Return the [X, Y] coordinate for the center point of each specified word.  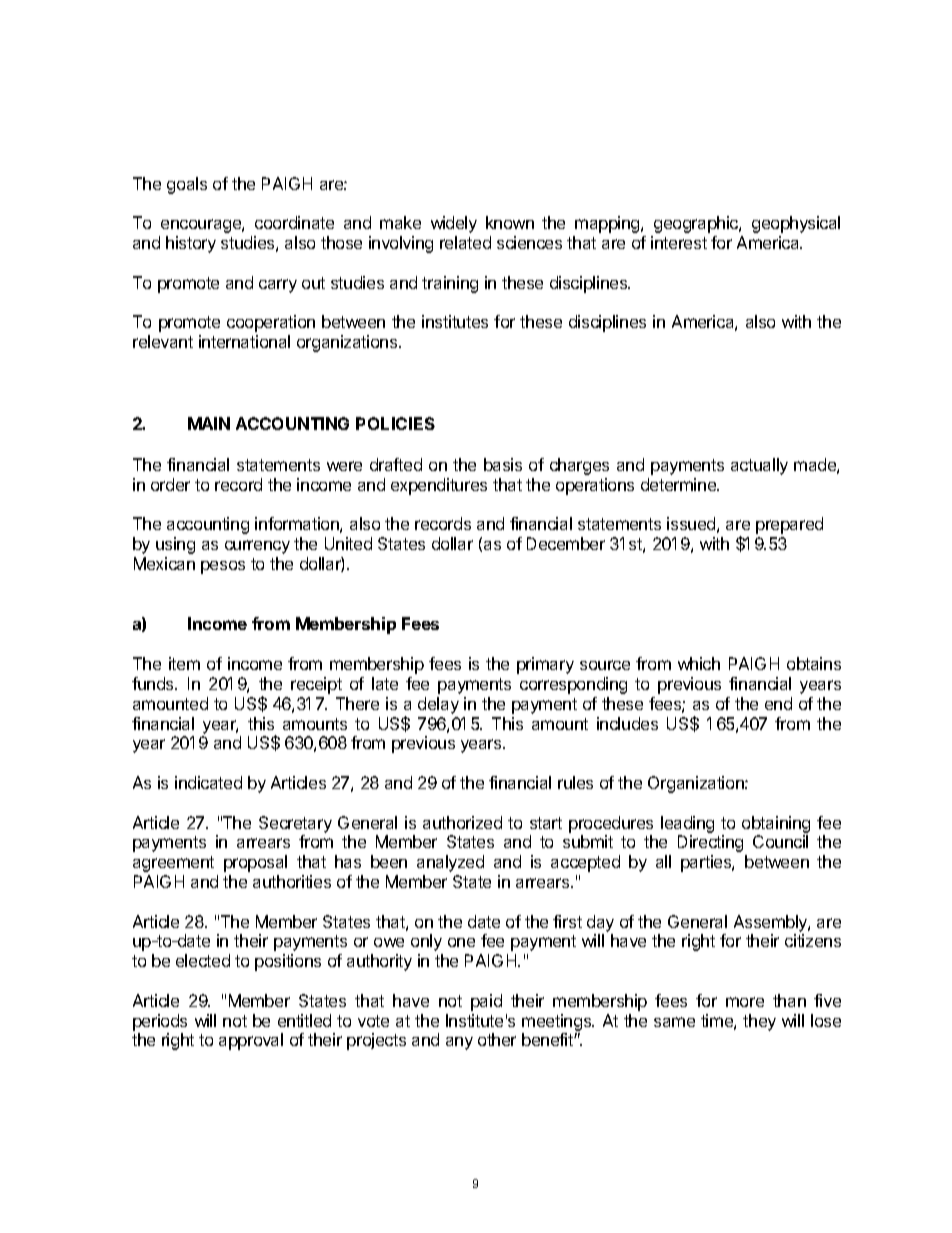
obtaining [776, 824]
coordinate [294, 222]
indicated [208, 782]
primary [545, 665]
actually [759, 466]
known [510, 222]
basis [503, 464]
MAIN [209, 423]
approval [251, 1041]
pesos [223, 567]
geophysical [796, 224]
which [699, 663]
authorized [462, 822]
